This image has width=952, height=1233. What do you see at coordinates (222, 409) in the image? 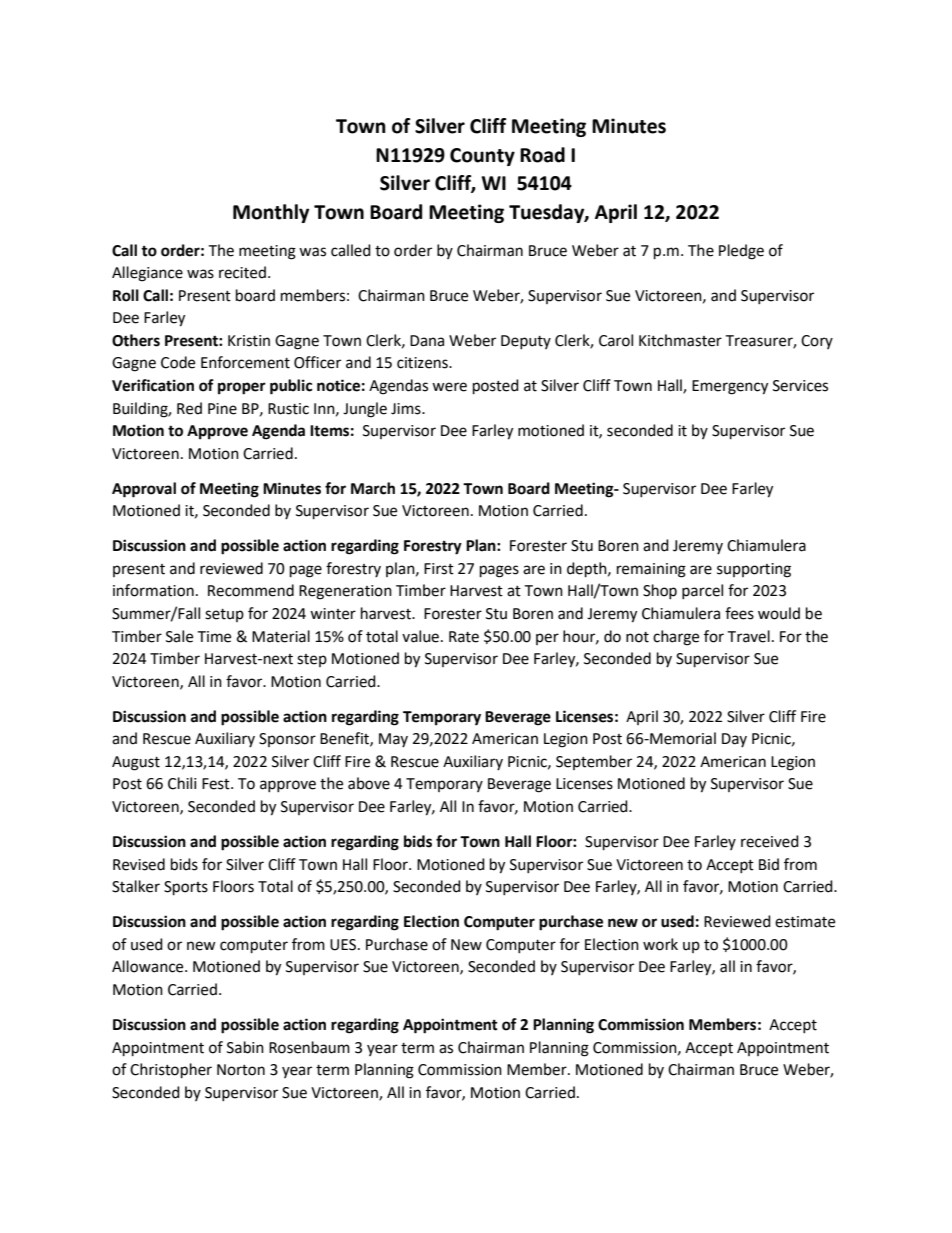
I see `Pine` at bounding box center [222, 409].
